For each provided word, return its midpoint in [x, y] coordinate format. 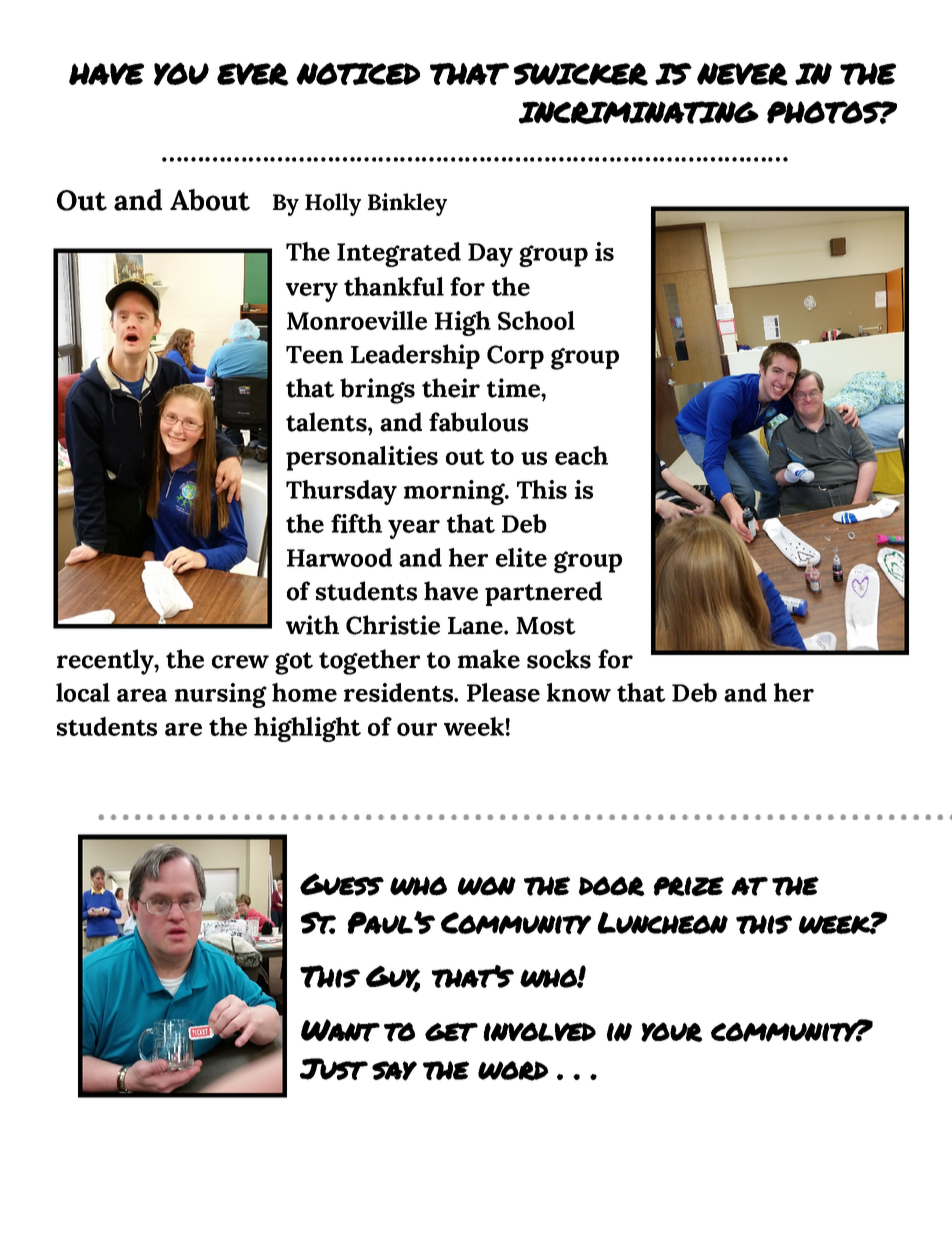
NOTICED [358, 73]
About [210, 200]
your [671, 1032]
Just [334, 1069]
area [142, 695]
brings [377, 391]
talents [327, 422]
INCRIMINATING [639, 112]
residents [399, 692]
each [581, 455]
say [394, 1071]
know [579, 692]
